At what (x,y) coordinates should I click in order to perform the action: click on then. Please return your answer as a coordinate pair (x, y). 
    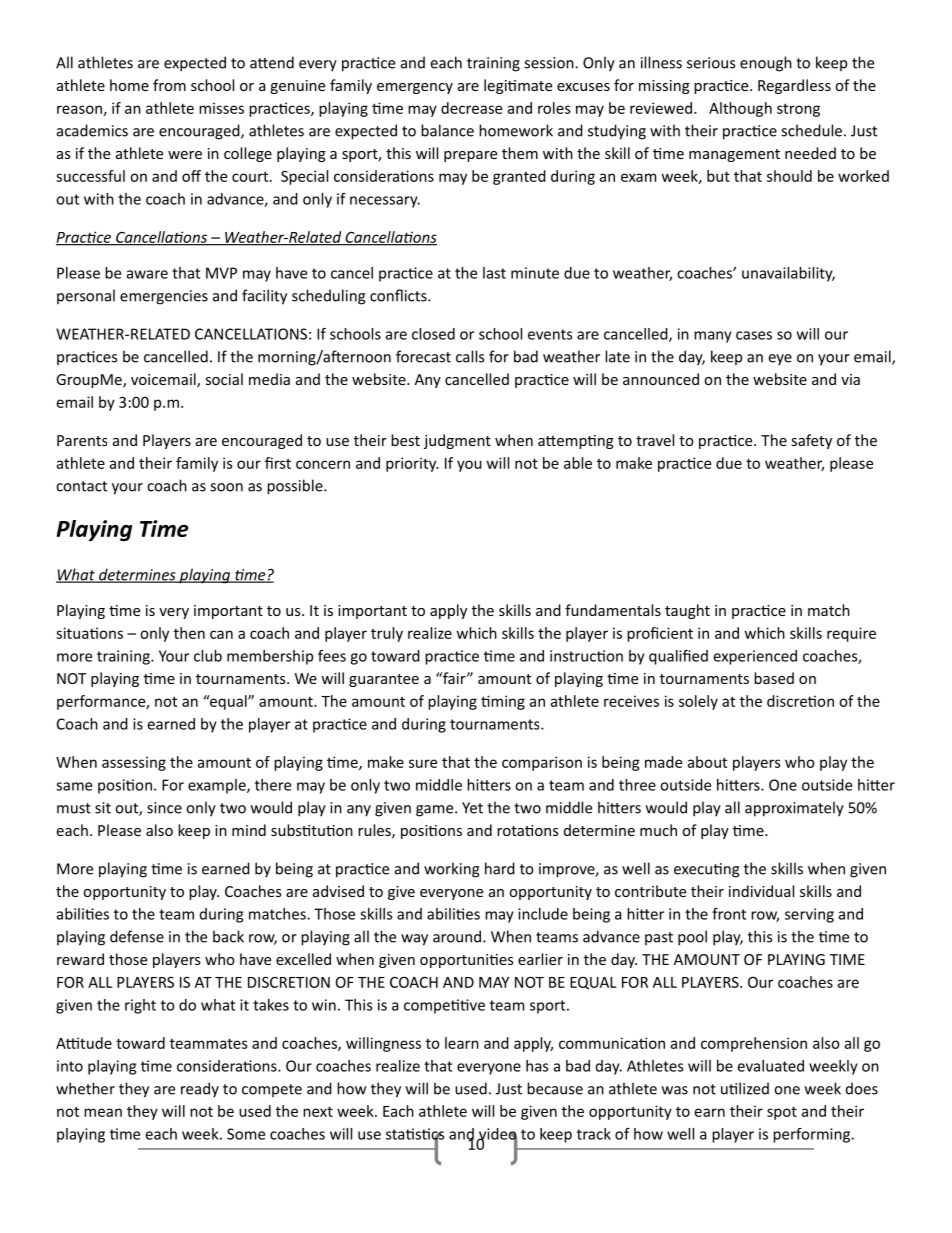
    Looking at the image, I should click on (189, 633).
